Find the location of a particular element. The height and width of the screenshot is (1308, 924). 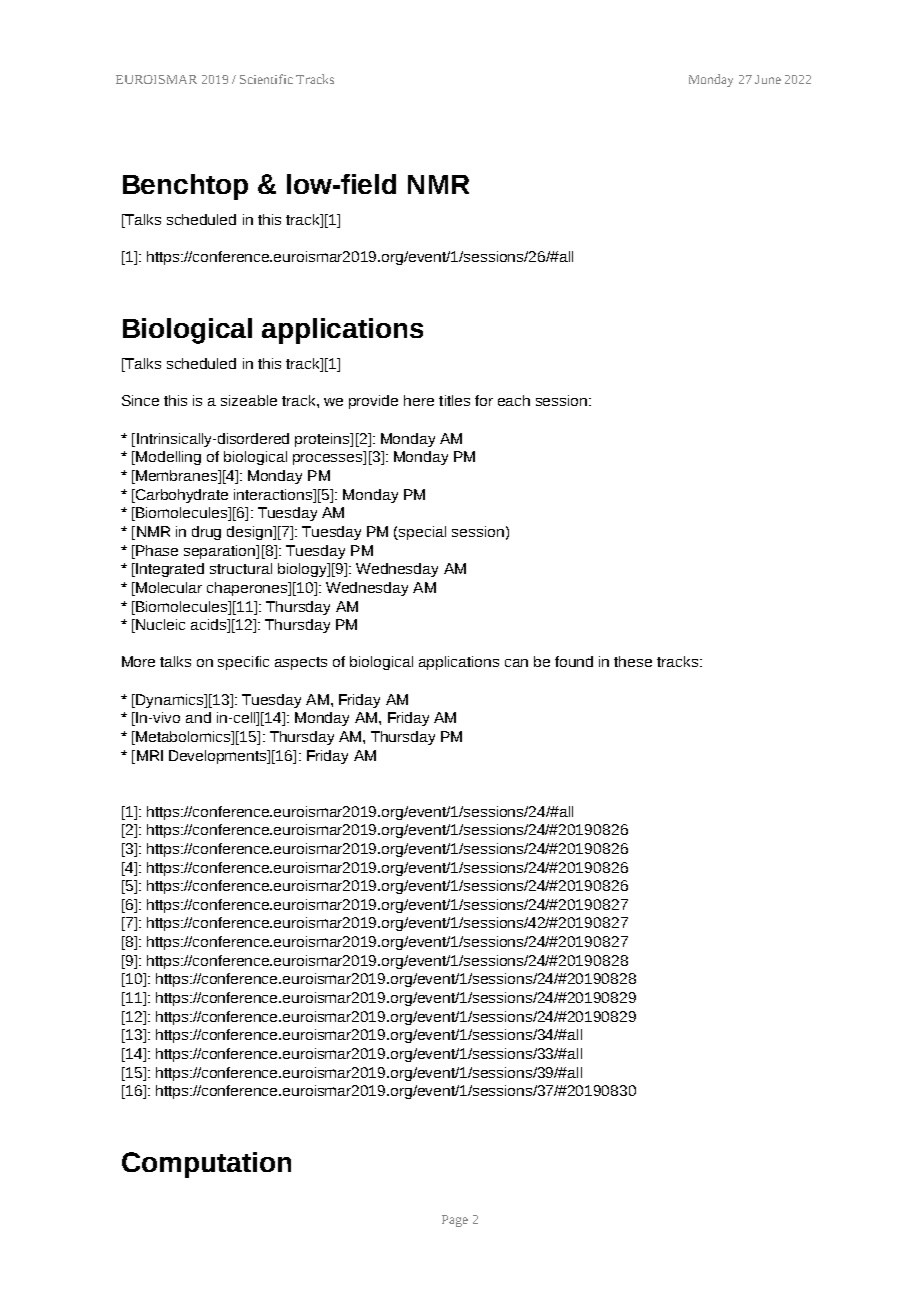

MRI is located at coordinates (150, 755).
